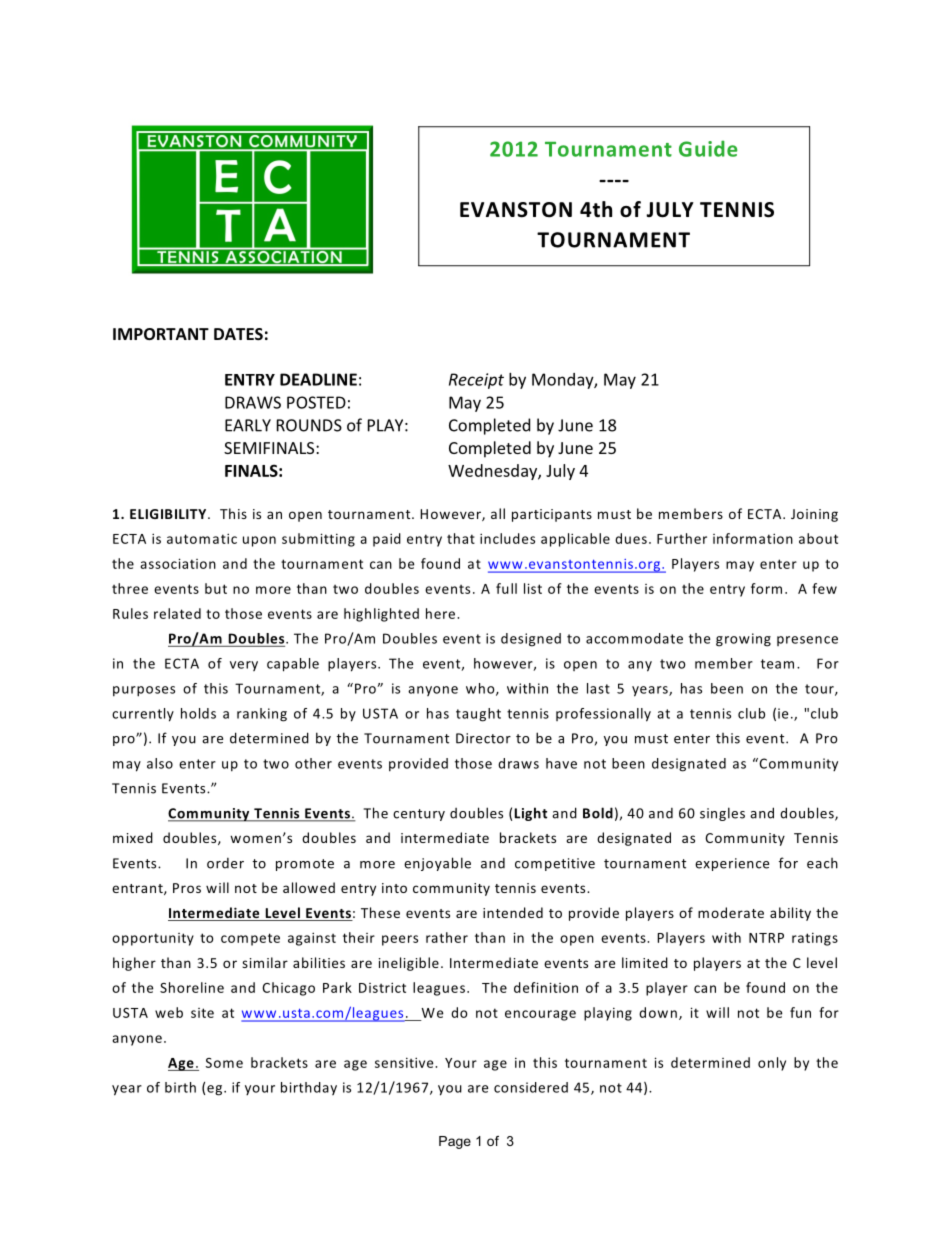  What do you see at coordinates (244, 666) in the screenshot?
I see `very` at bounding box center [244, 666].
